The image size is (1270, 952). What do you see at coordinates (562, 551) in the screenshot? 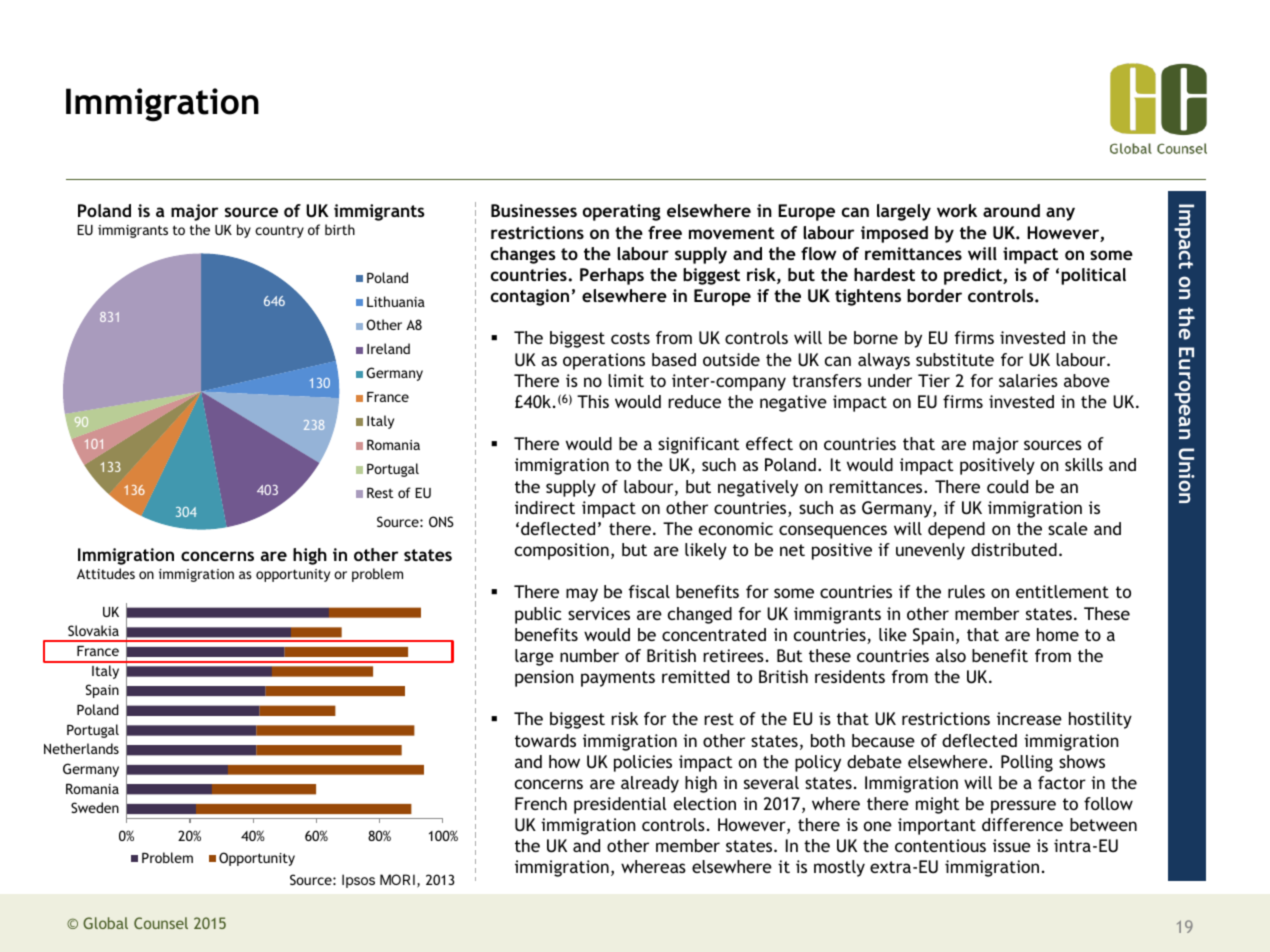
I see `composition` at bounding box center [562, 551].
